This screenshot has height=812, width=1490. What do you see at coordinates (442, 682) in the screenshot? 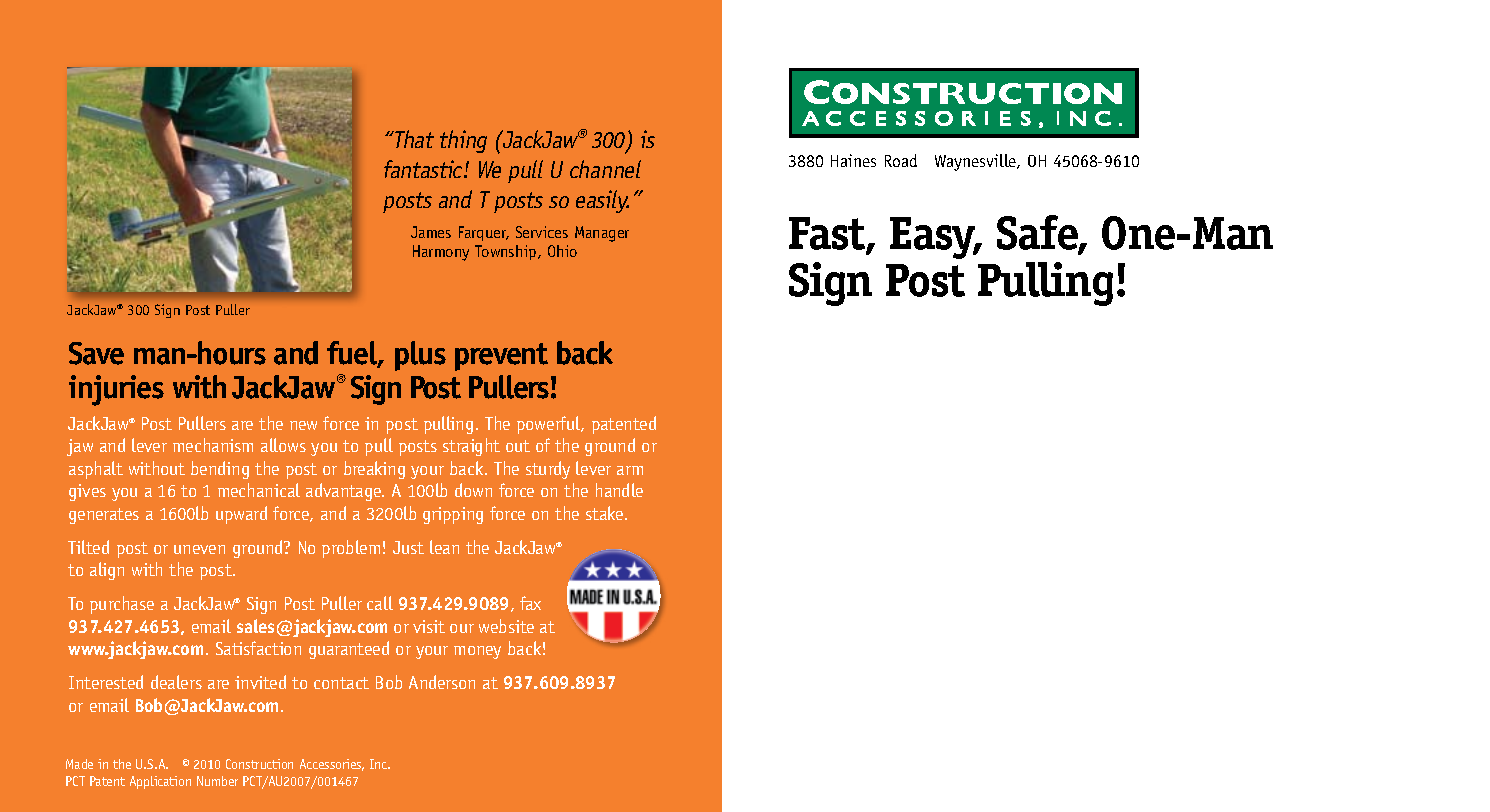
I see `Anderson` at bounding box center [442, 682].
